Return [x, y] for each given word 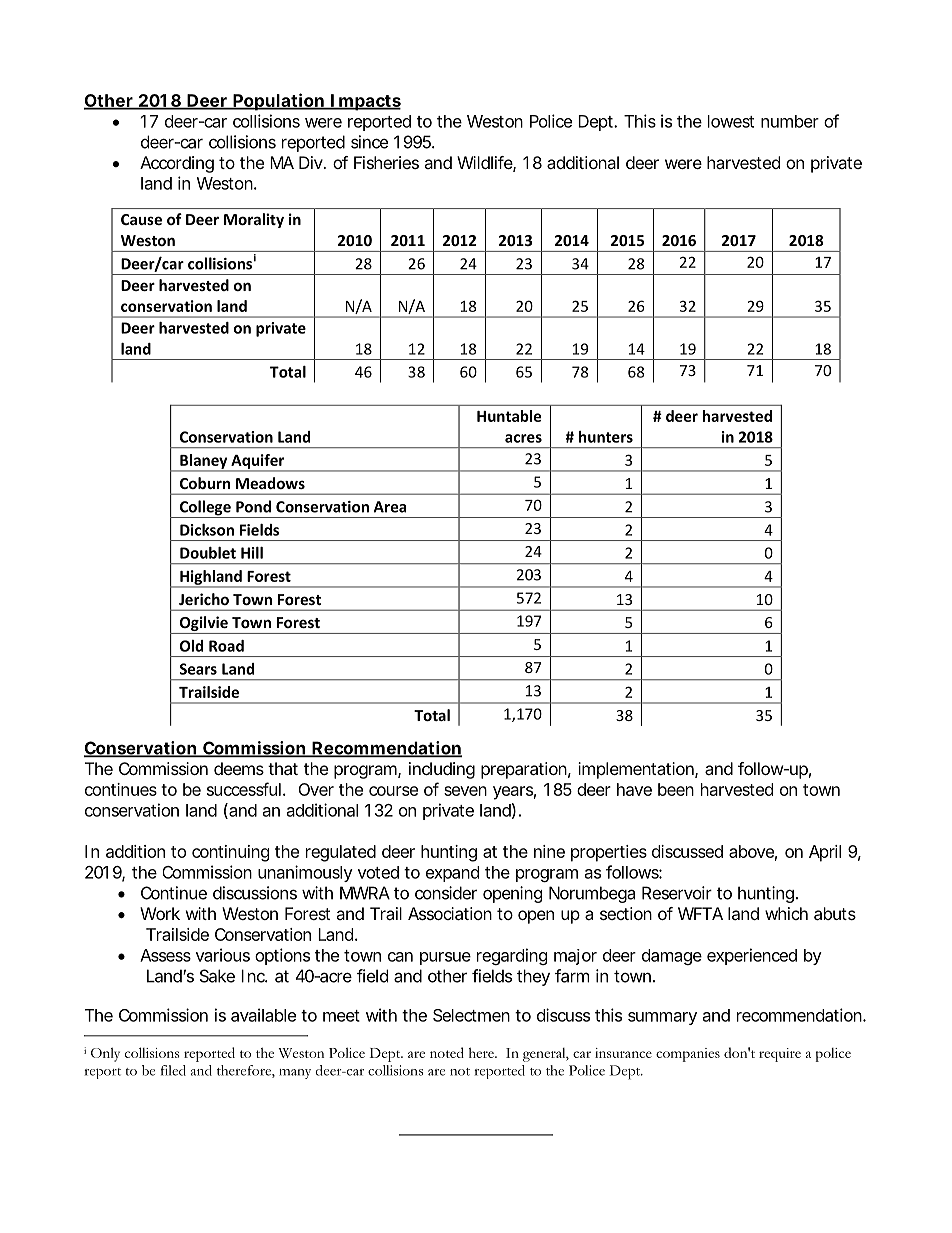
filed [173, 1070]
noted [447, 1052]
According [177, 164]
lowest [731, 121]
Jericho [204, 599]
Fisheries [386, 162]
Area [390, 507]
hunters [606, 437]
